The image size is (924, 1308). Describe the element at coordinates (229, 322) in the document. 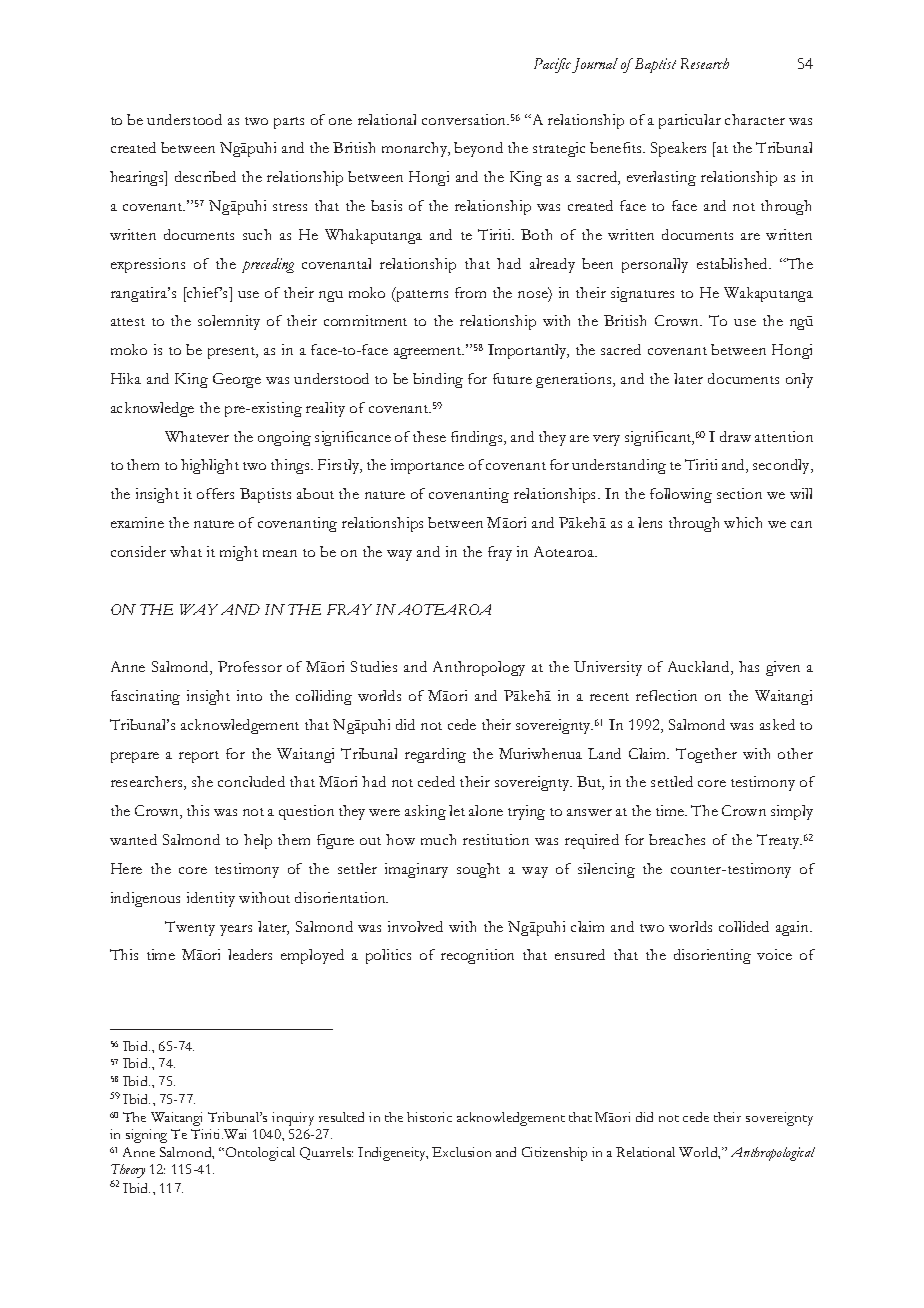

I see `solemnity` at that location.
